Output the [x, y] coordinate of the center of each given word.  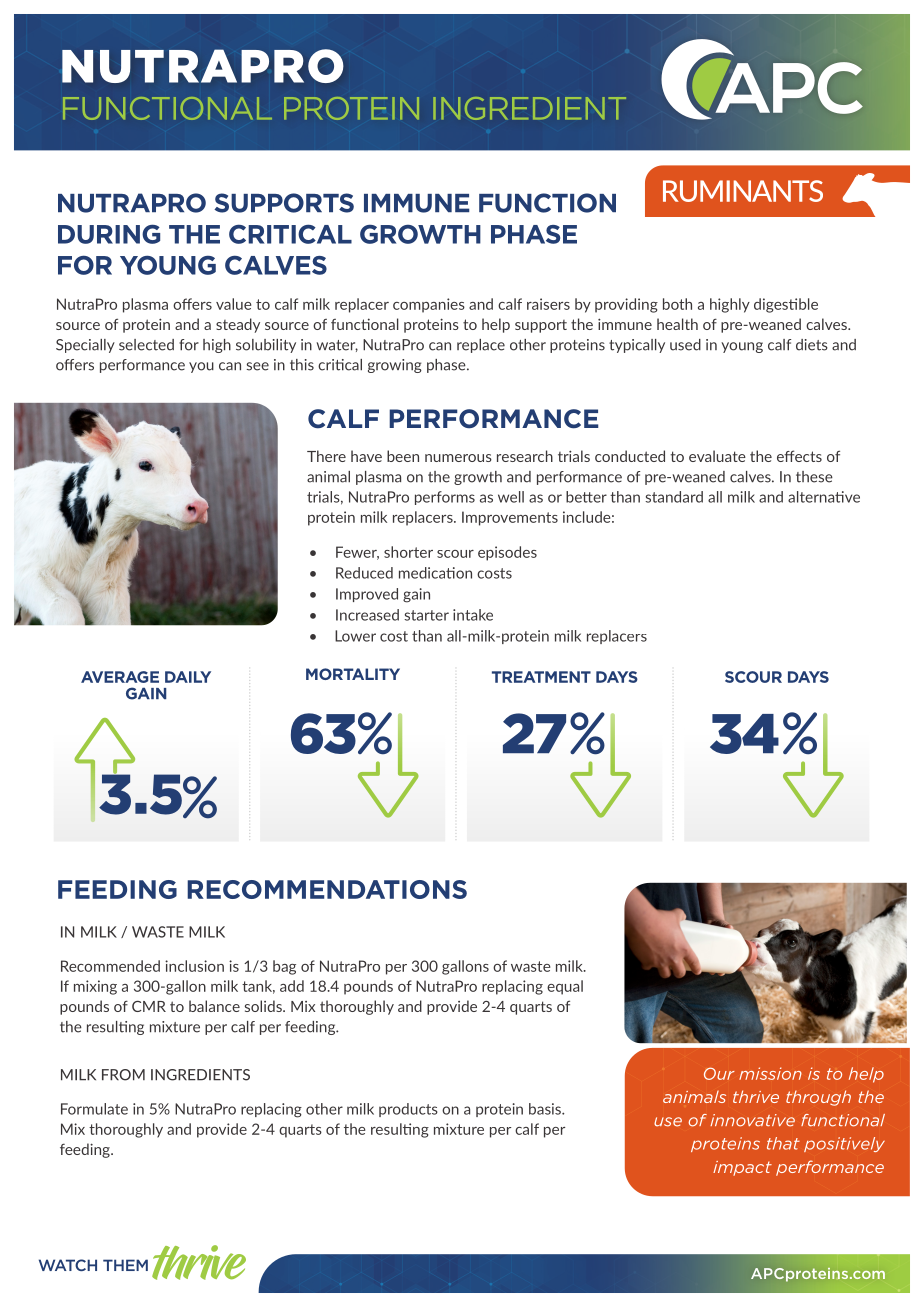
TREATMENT [541, 677]
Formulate [94, 1109]
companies [429, 305]
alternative [824, 497]
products [408, 1110]
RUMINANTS [743, 191]
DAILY [188, 677]
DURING [109, 234]
